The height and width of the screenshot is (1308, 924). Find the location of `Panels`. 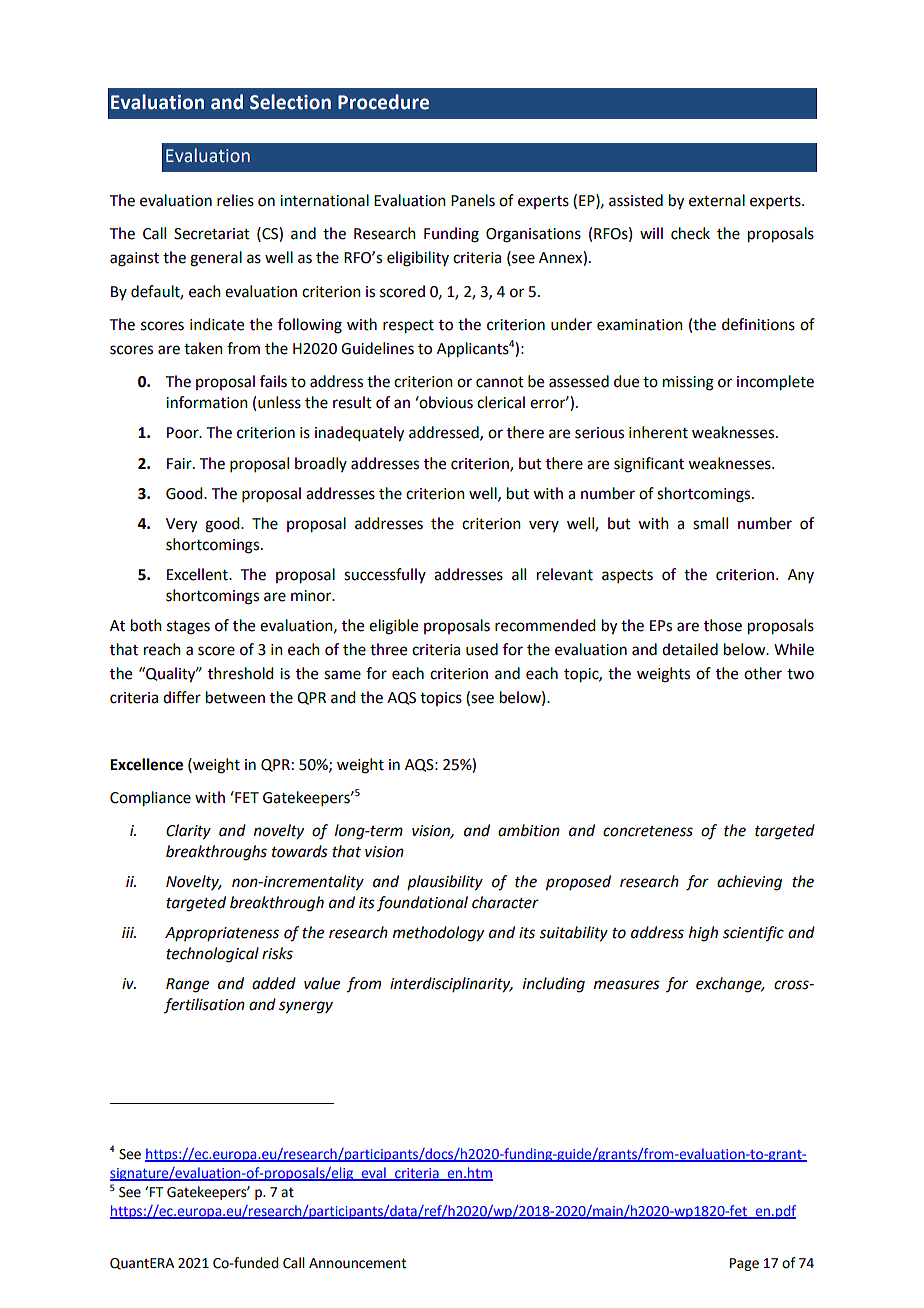

Panels is located at coordinates (473, 200).
